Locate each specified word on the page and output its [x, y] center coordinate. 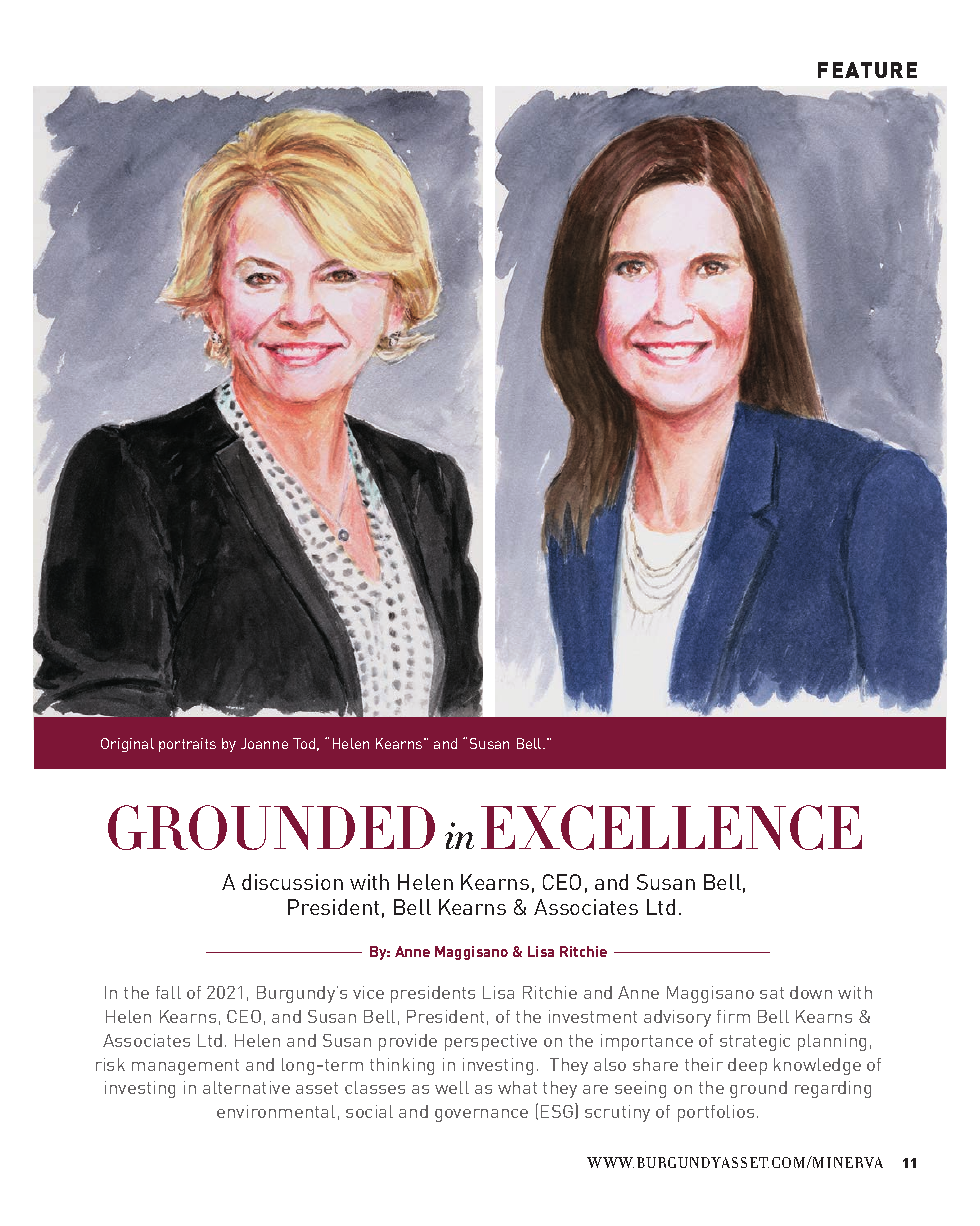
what [517, 1087]
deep [747, 1066]
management [185, 1067]
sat [772, 993]
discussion [292, 882]
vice [368, 992]
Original [127, 745]
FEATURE [867, 70]
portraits [187, 745]
